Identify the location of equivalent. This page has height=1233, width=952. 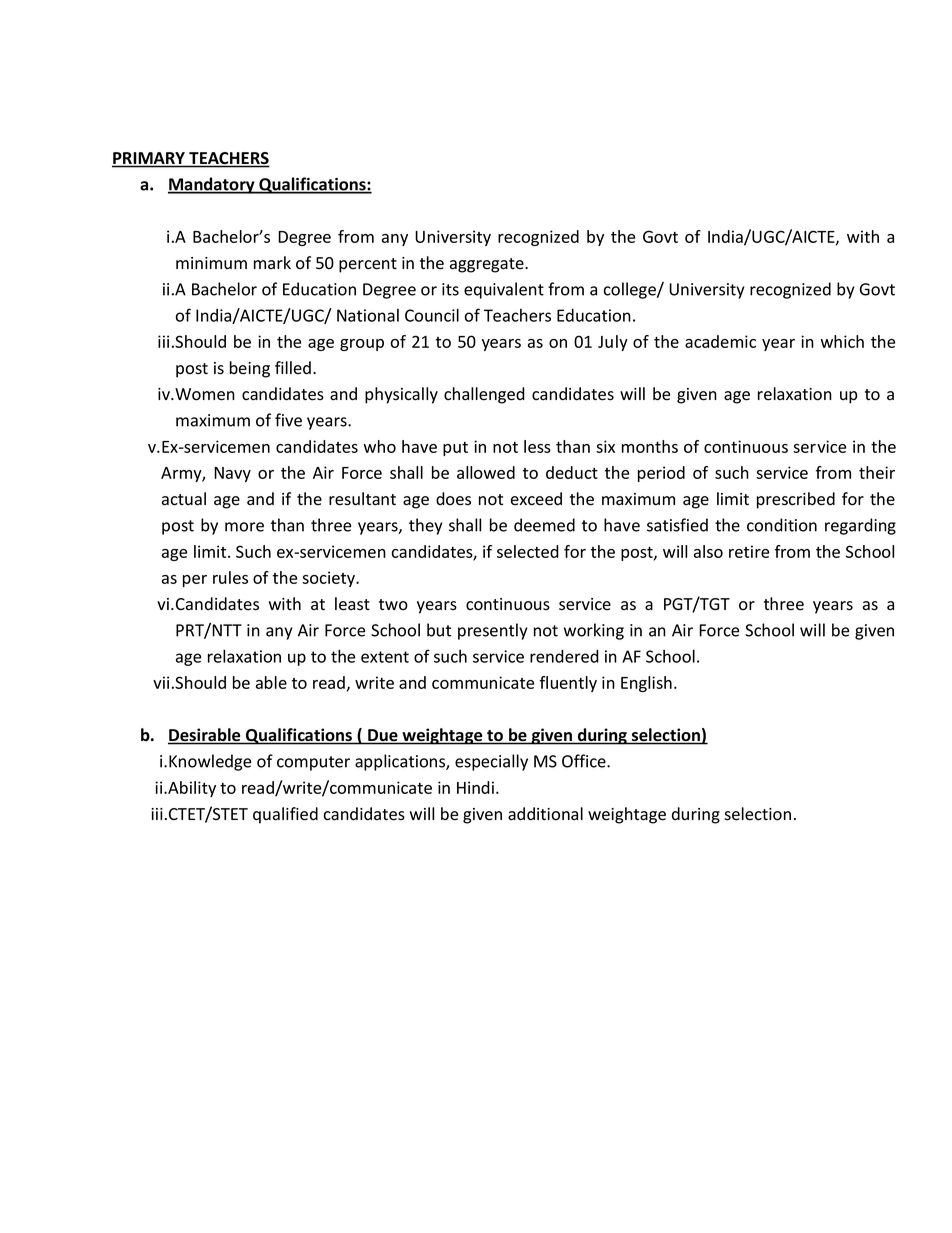
(504, 290).
